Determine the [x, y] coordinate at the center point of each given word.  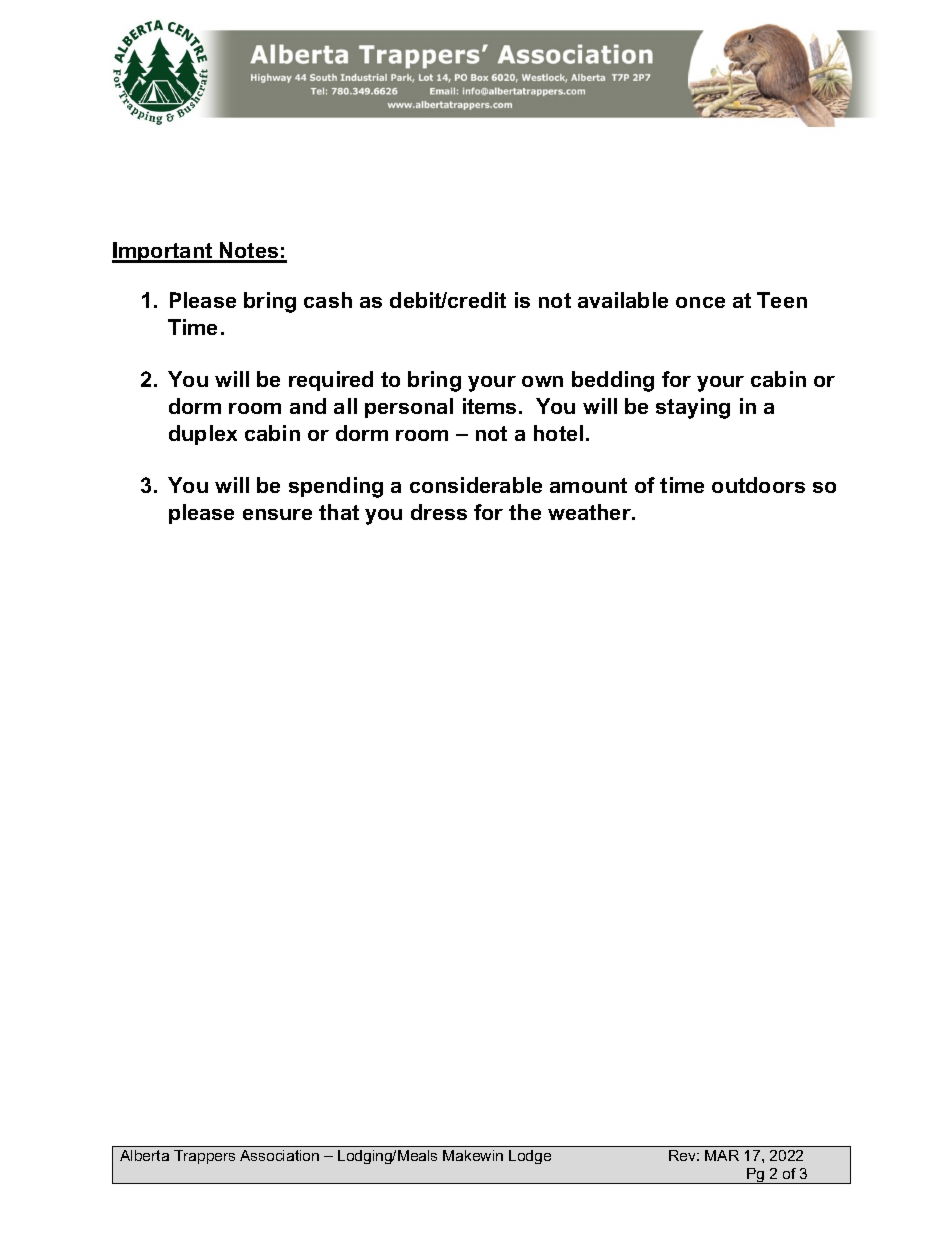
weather [590, 512]
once [700, 302]
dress [439, 512]
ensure [277, 514]
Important [163, 252]
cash [328, 300]
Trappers [204, 1157]
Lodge [530, 1157]
